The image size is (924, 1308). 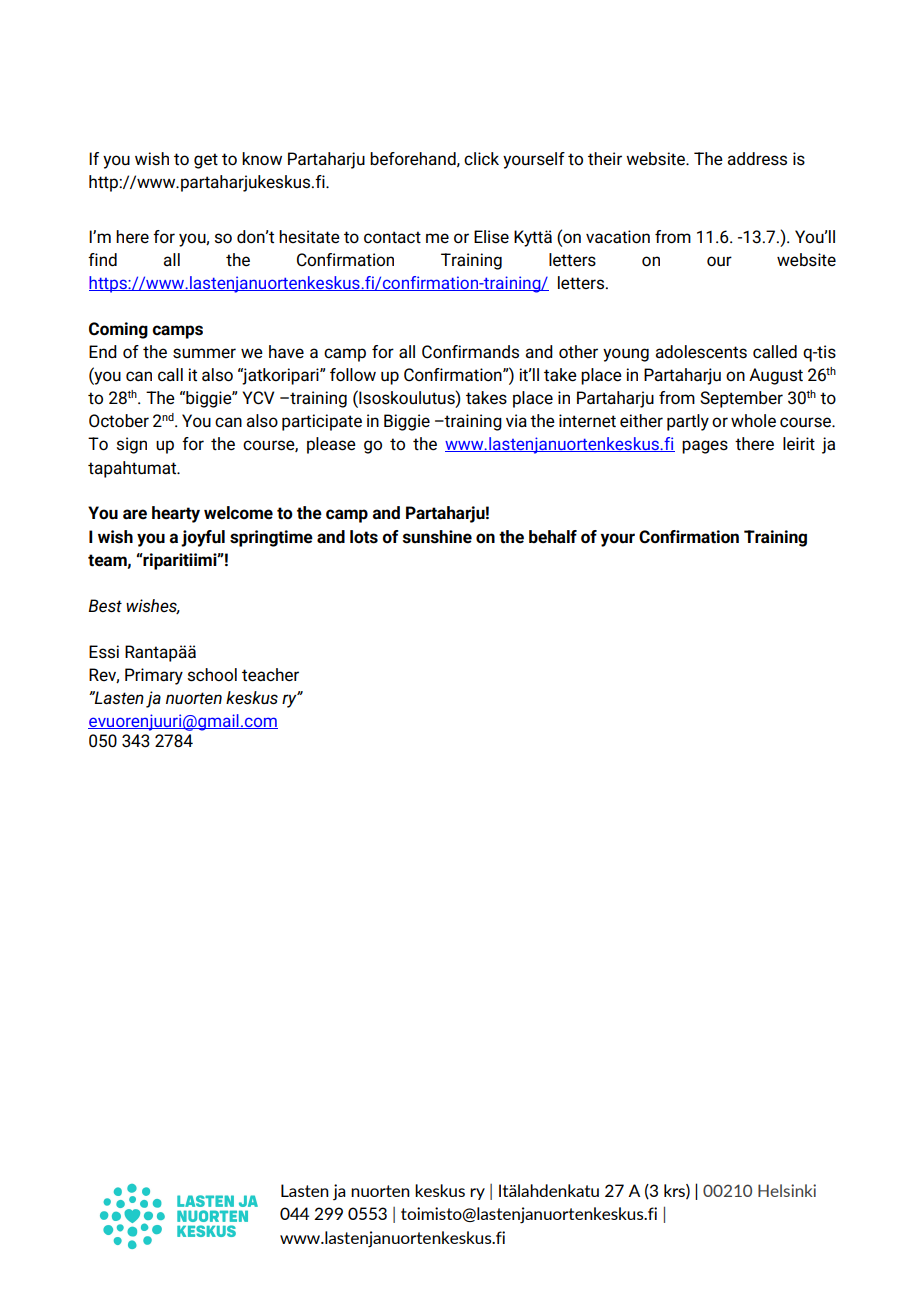 What do you see at coordinates (270, 675) in the image?
I see `teacher` at bounding box center [270, 675].
